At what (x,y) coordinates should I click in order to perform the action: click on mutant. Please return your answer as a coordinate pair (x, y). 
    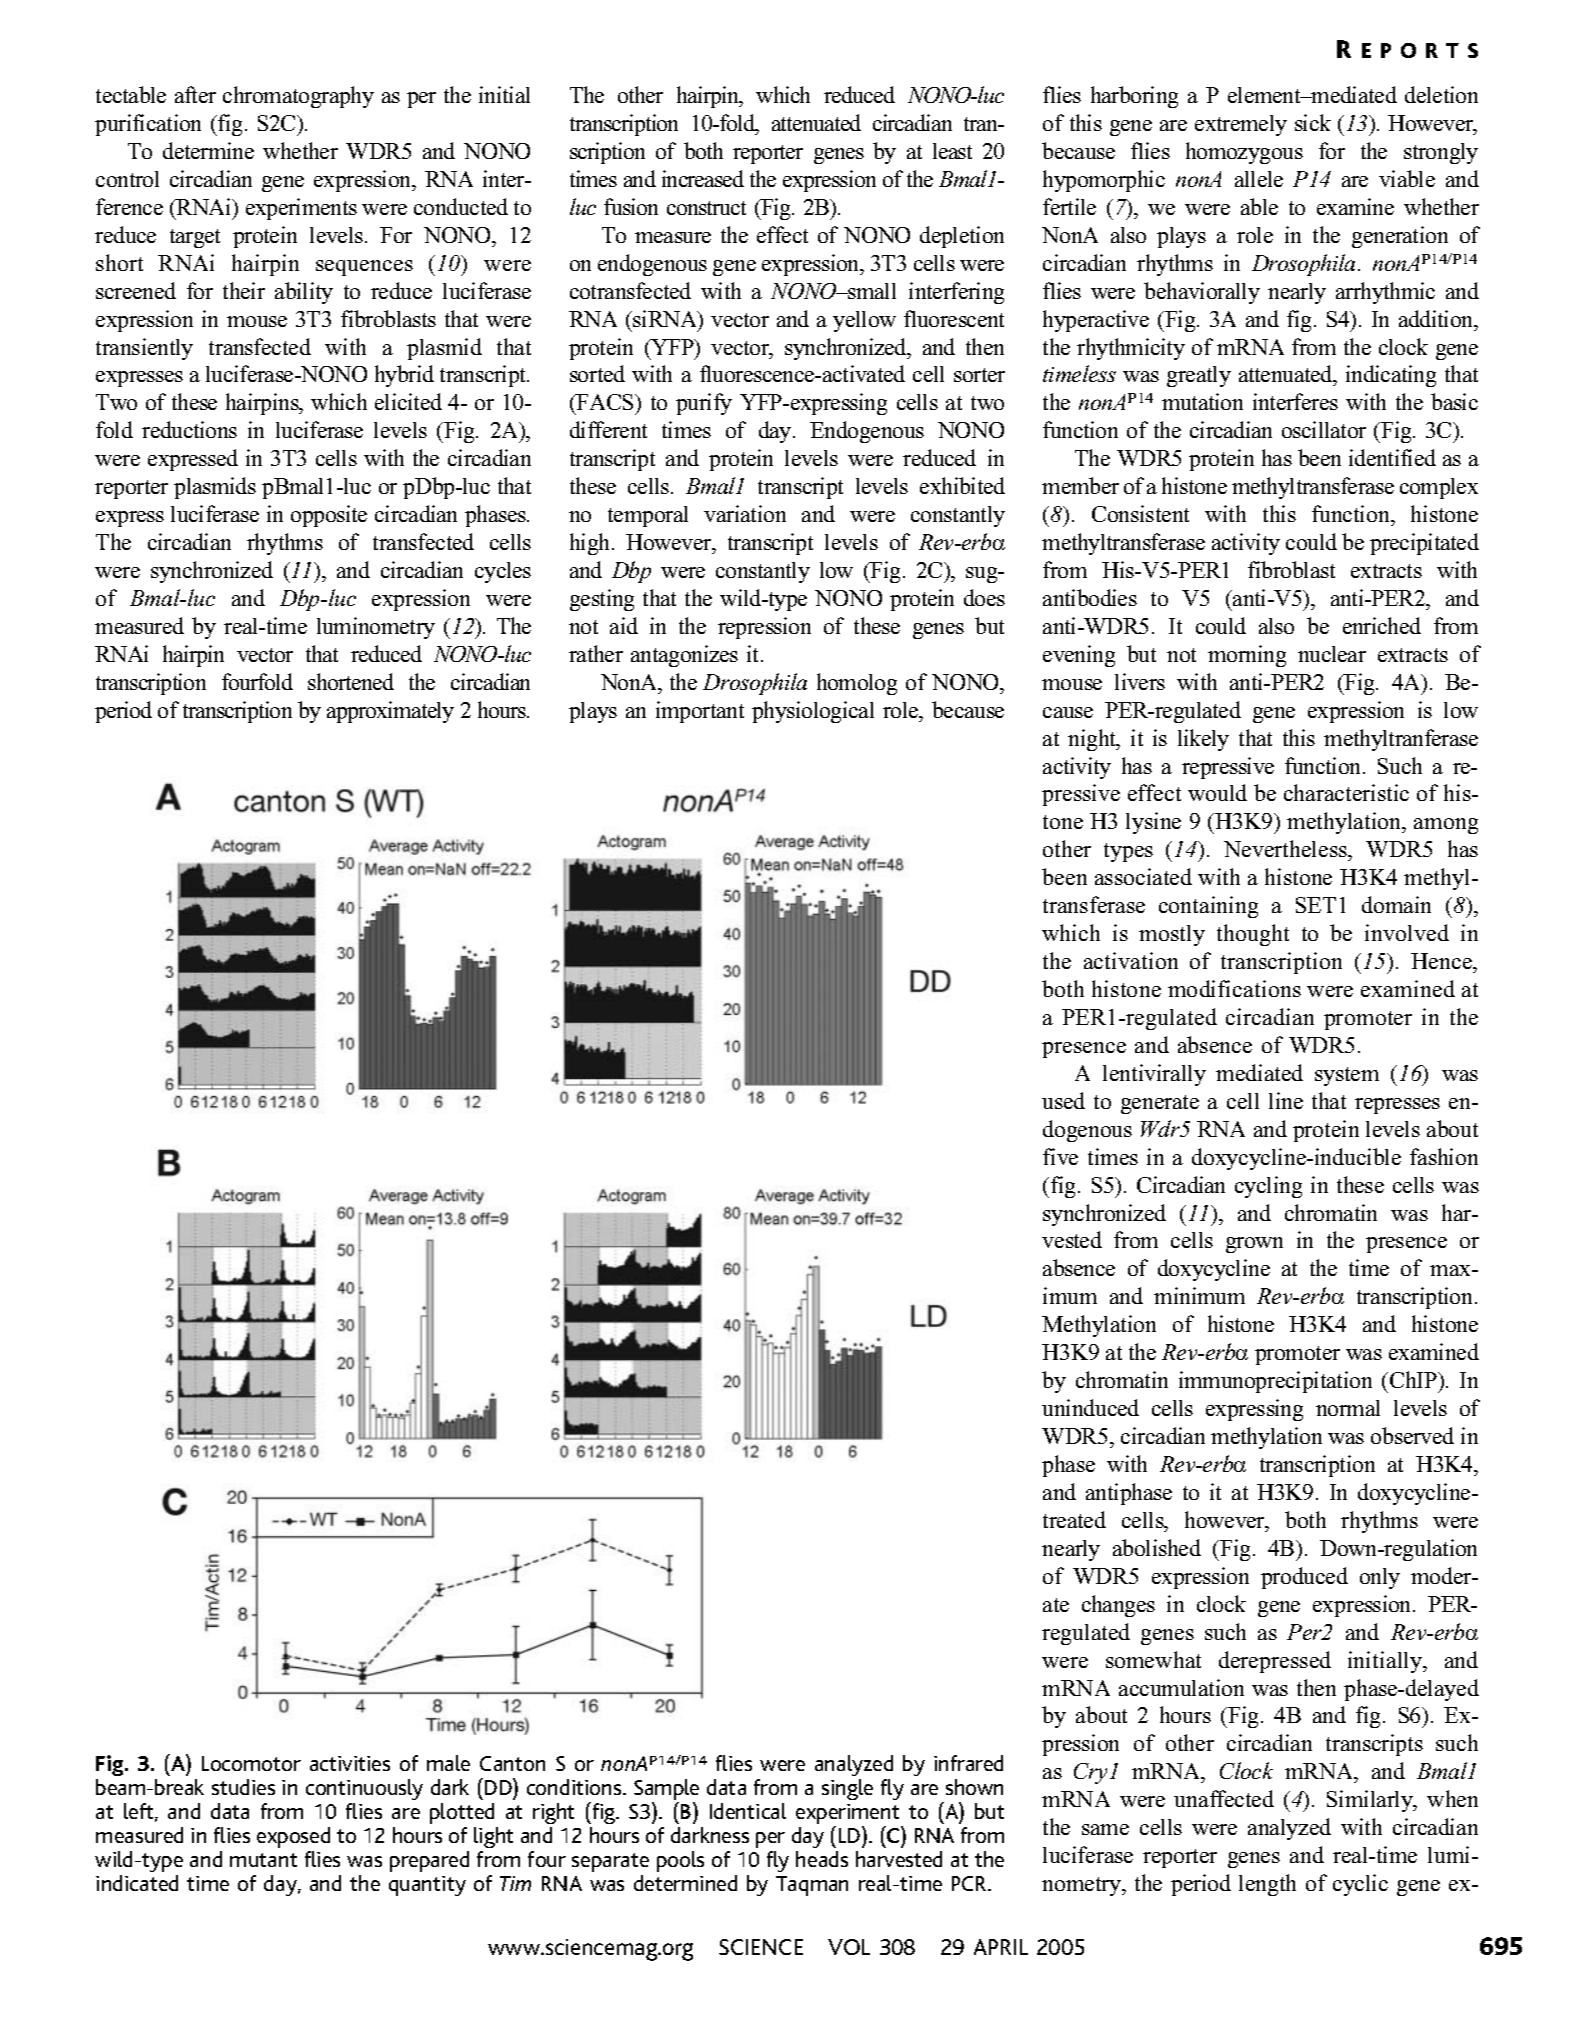
    Looking at the image, I should click on (263, 1860).
